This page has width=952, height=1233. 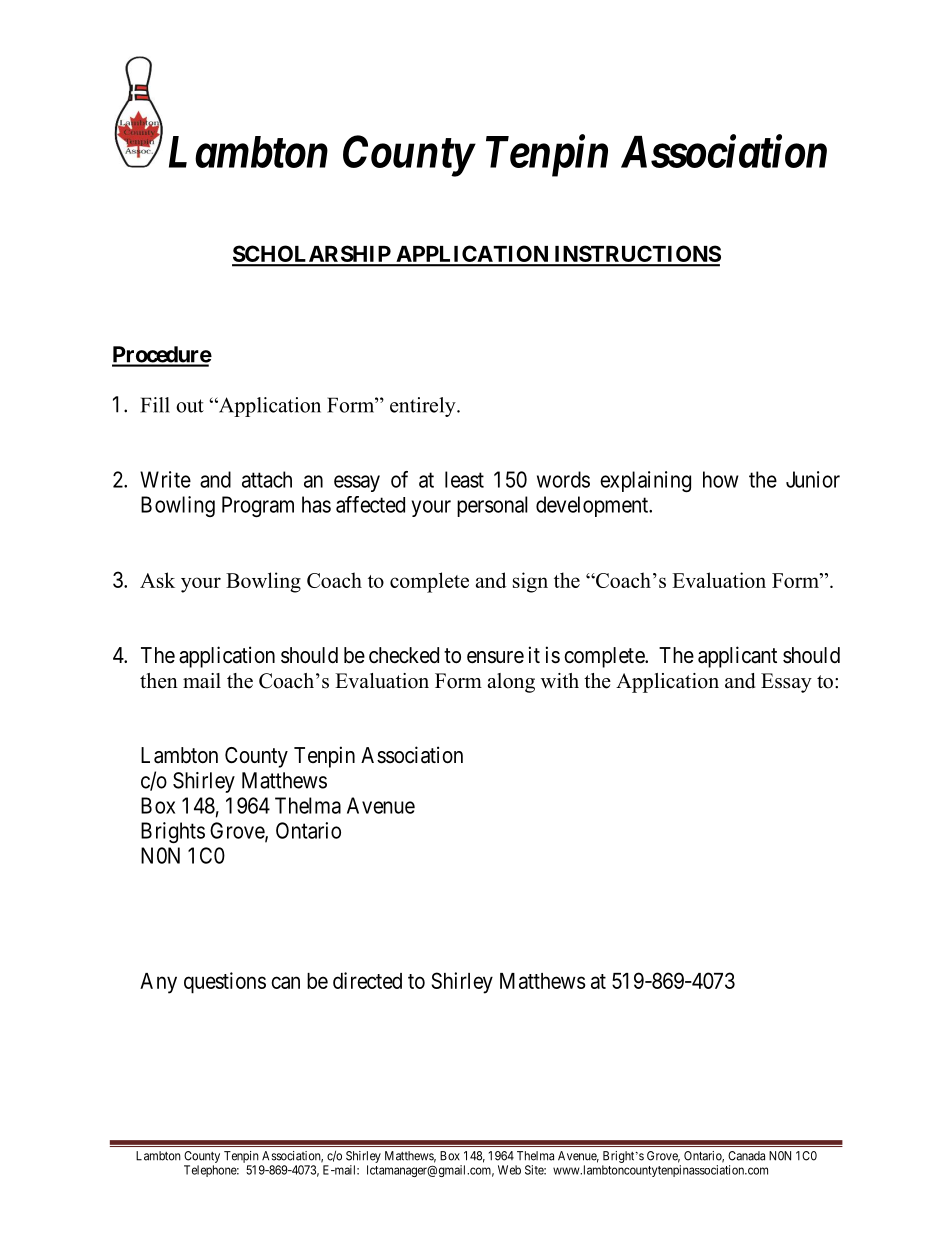 I want to click on ensure, so click(x=495, y=657).
